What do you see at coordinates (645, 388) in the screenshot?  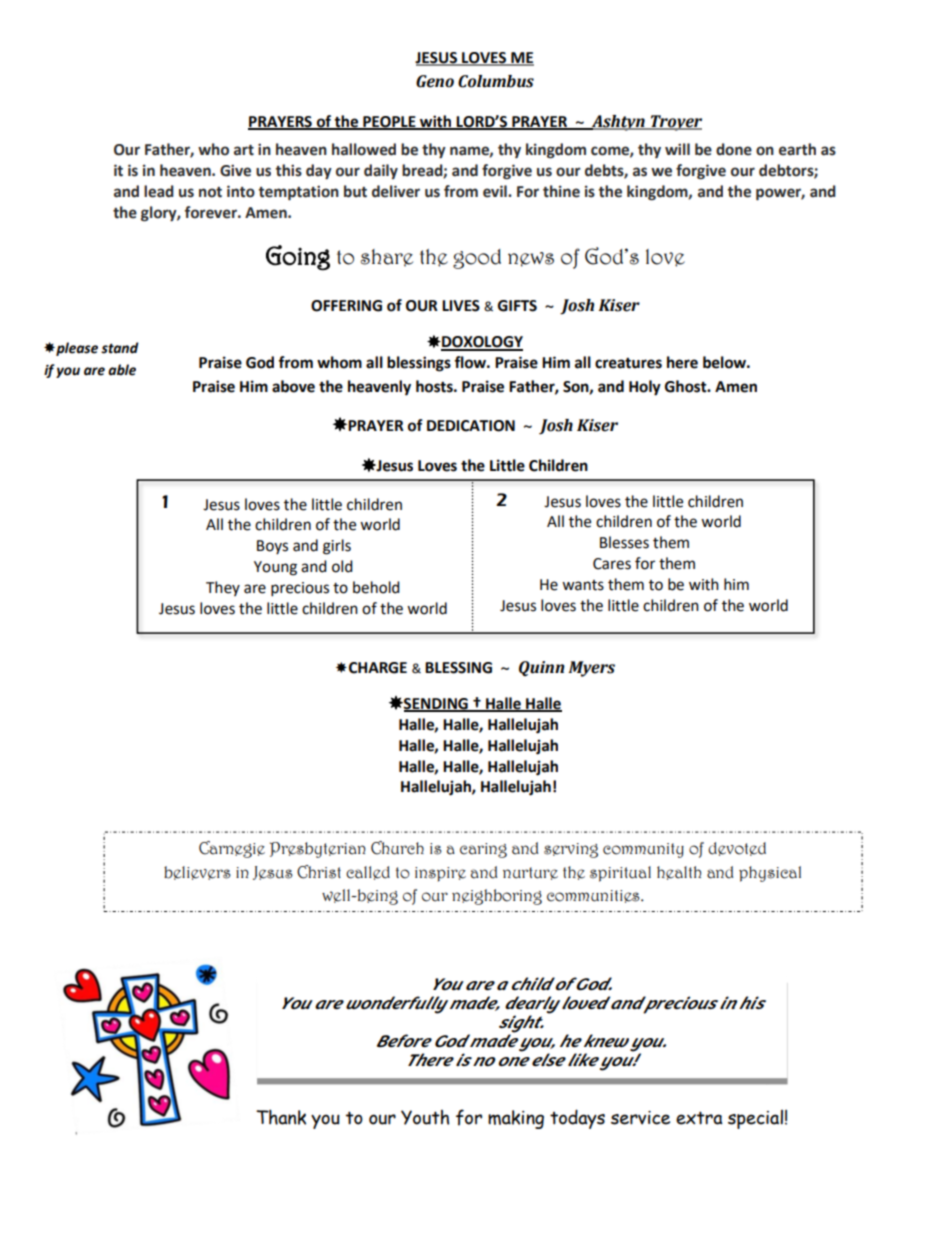 I see `Holy` at bounding box center [645, 388].
